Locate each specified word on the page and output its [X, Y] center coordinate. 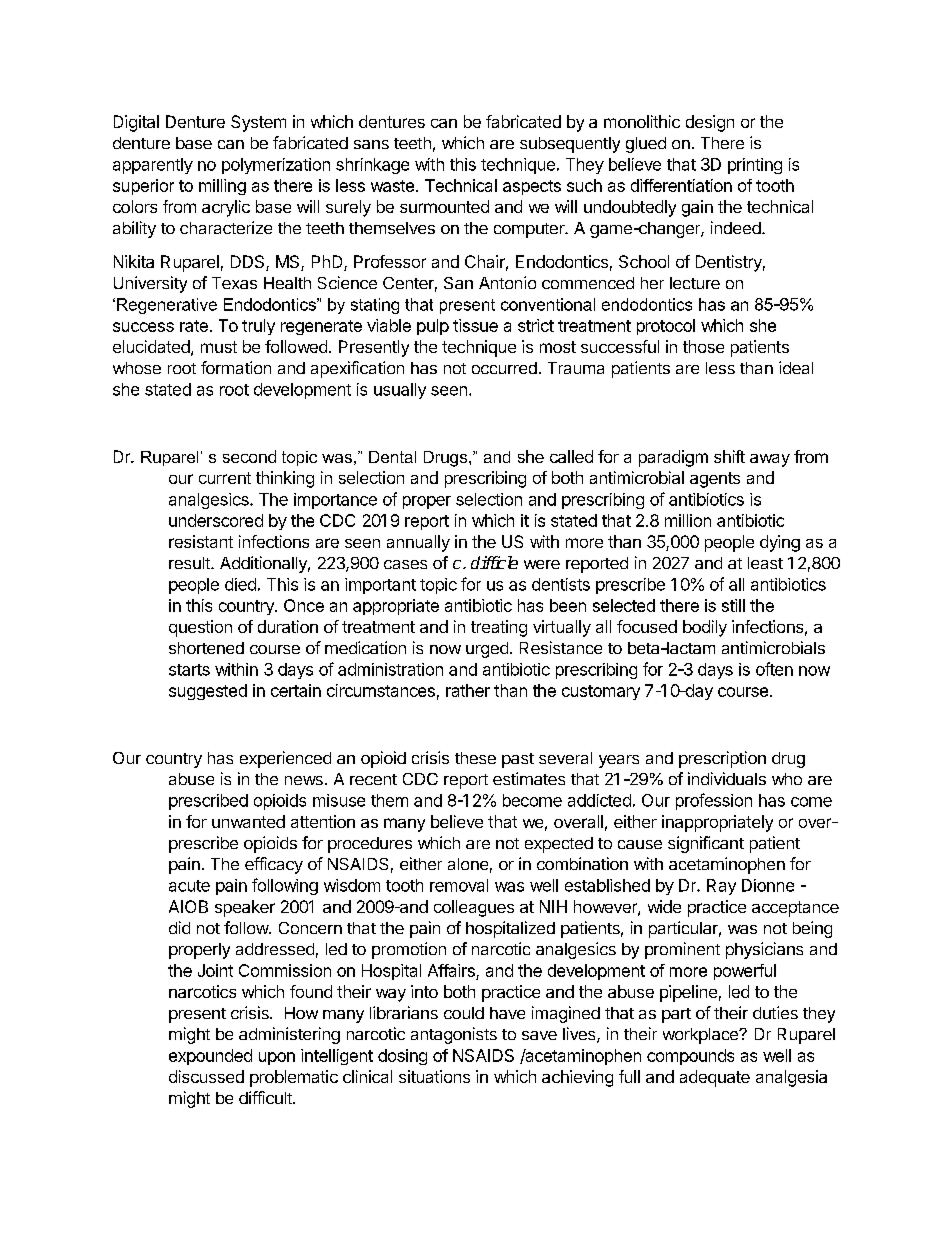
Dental [392, 457]
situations [434, 1076]
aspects [532, 187]
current [225, 478]
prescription [722, 759]
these [475, 758]
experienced [285, 759]
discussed [206, 1076]
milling [222, 187]
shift [729, 456]
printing [755, 166]
